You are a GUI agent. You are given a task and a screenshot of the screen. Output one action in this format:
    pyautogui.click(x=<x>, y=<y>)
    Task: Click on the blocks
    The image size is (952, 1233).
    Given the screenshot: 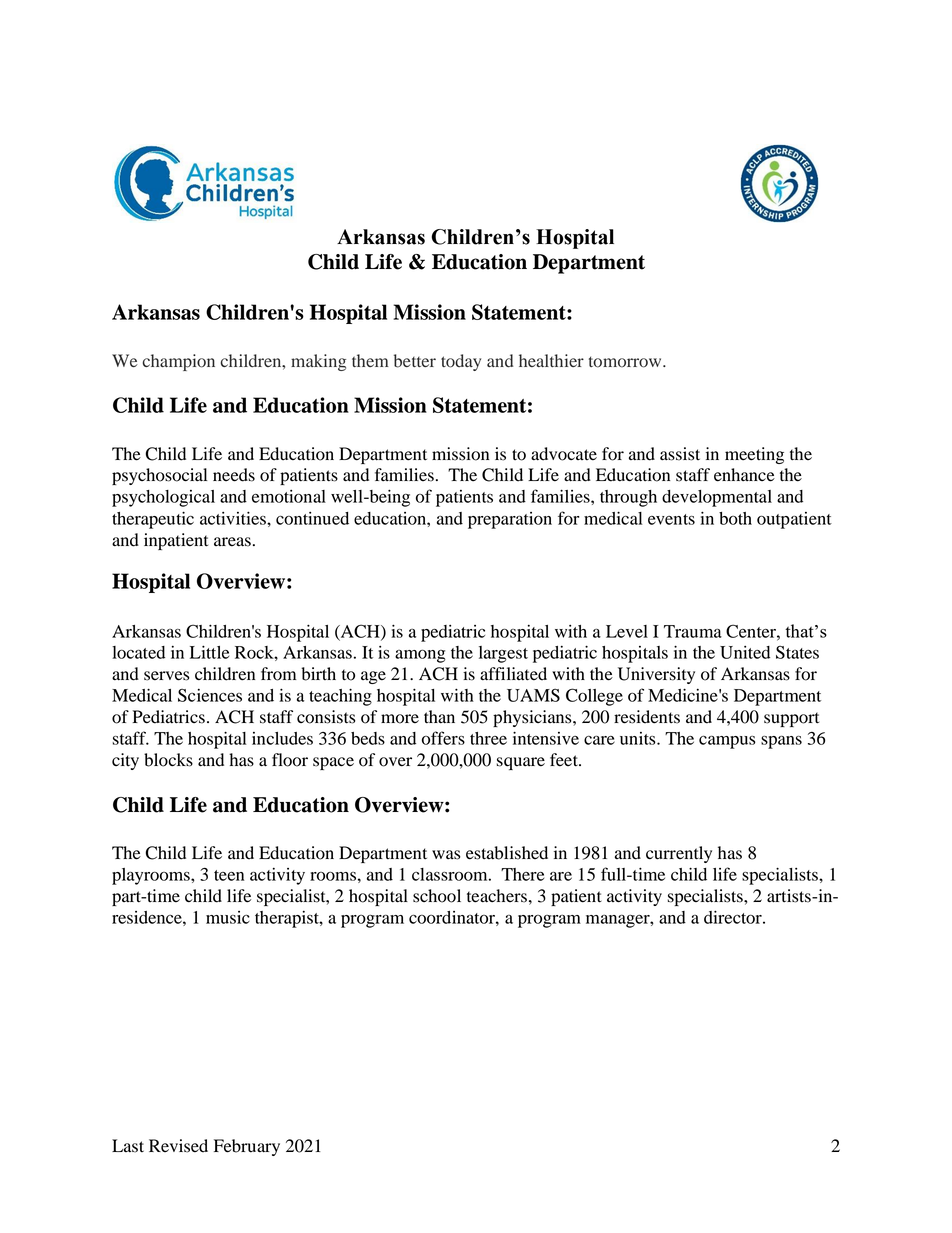 What is the action you would take?
    pyautogui.click(x=168, y=760)
